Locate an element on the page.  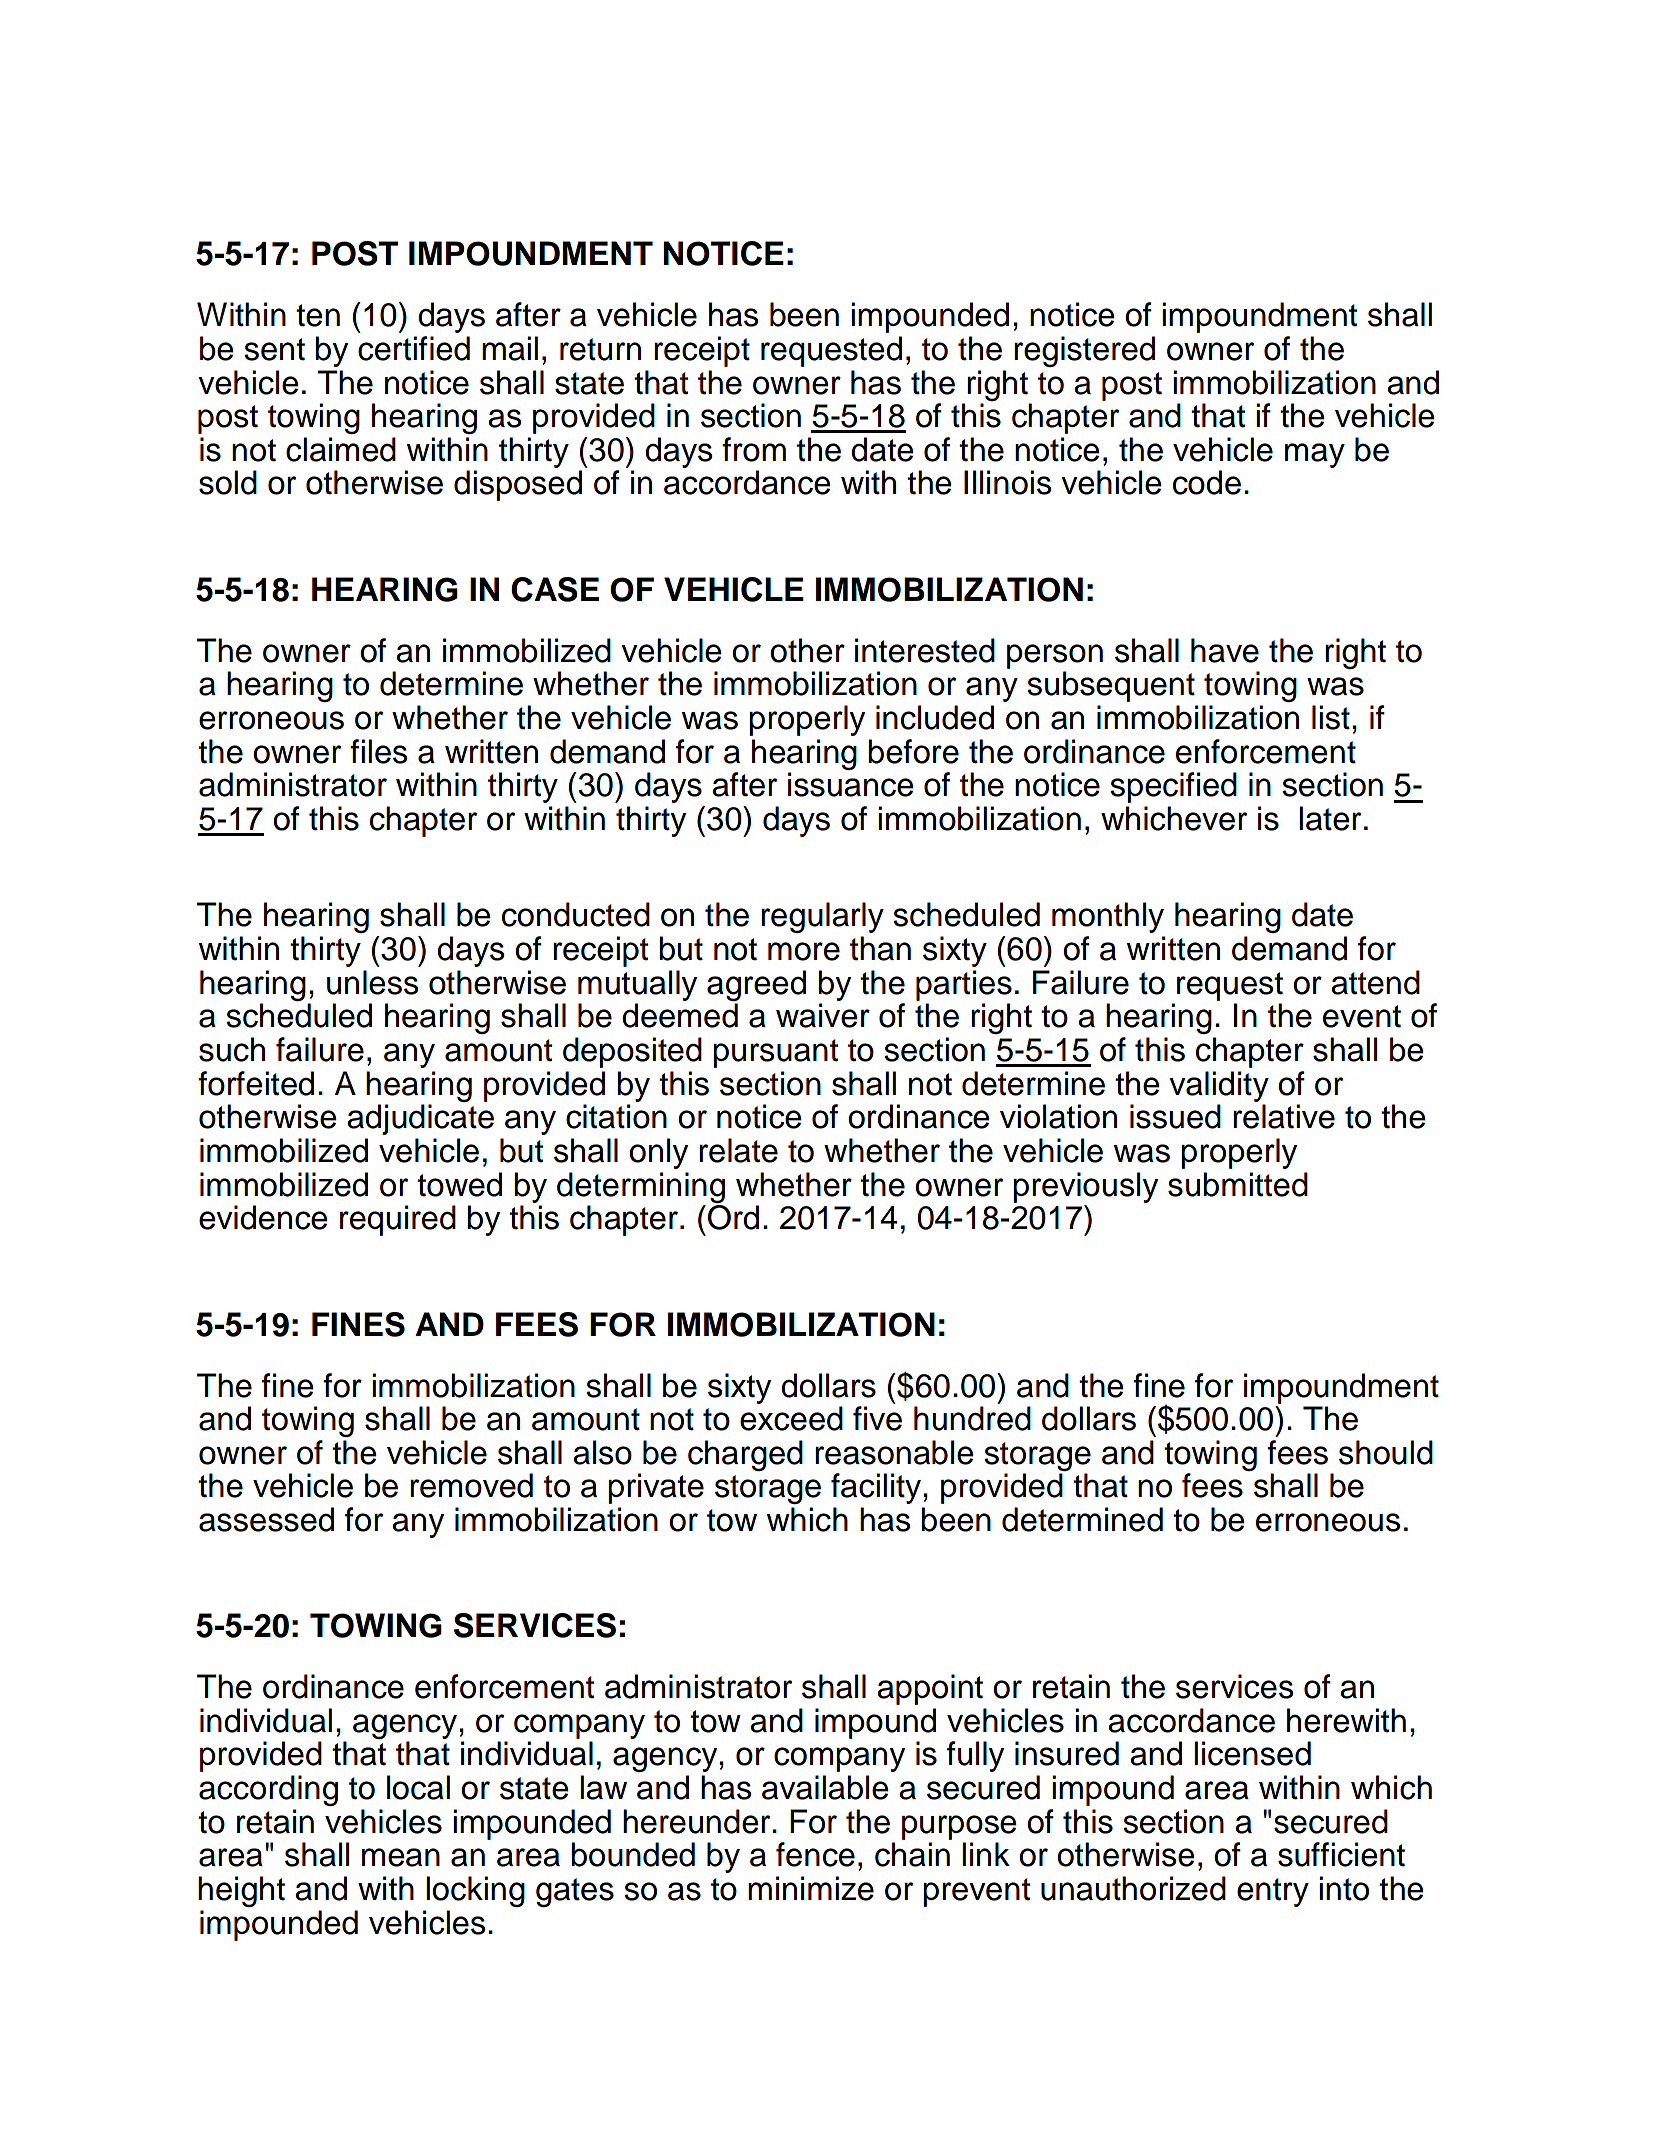
exceed is located at coordinates (791, 1418).
